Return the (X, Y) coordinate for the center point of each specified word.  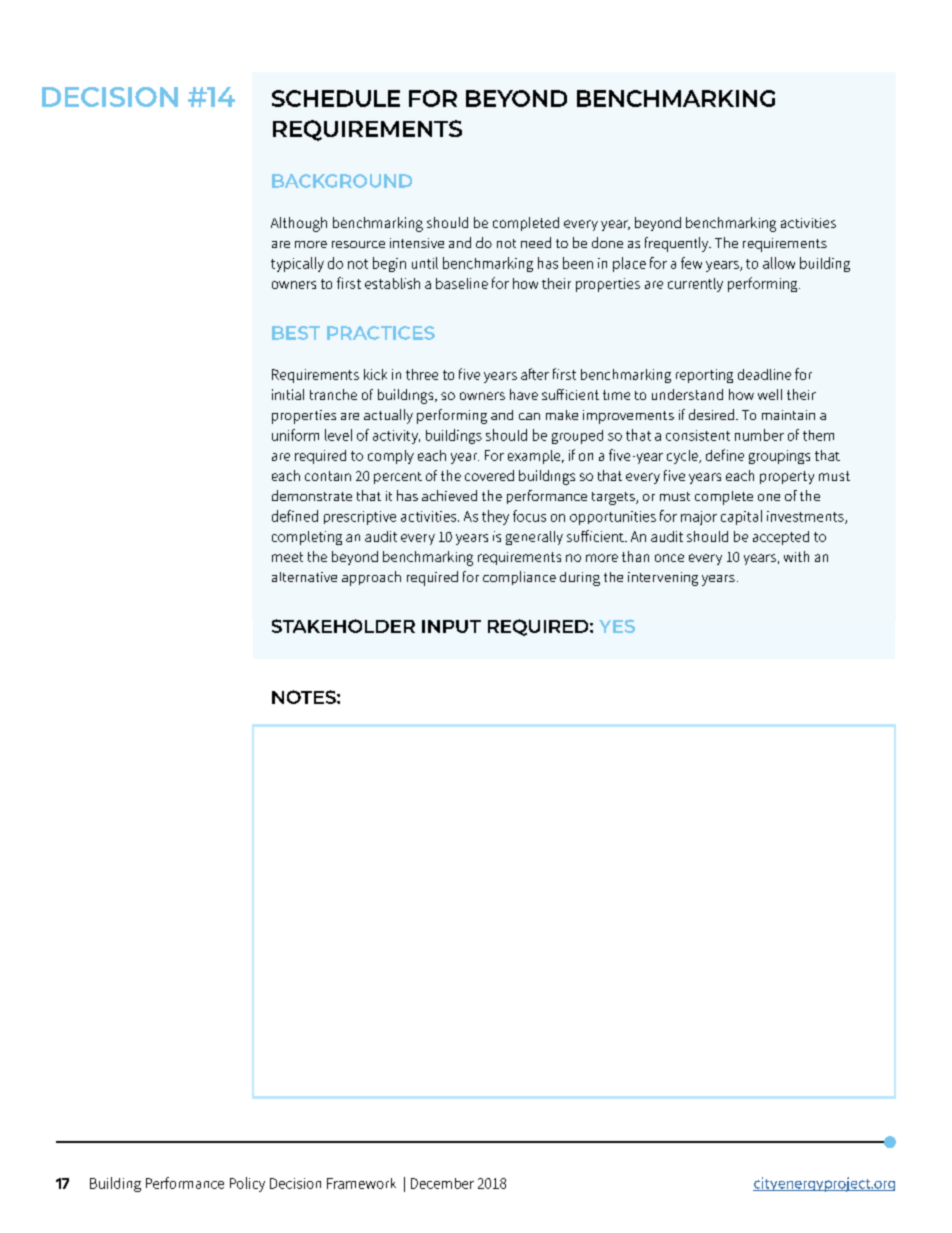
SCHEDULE (336, 98)
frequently (678, 244)
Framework (361, 1183)
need (536, 242)
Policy (247, 1184)
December (442, 1183)
